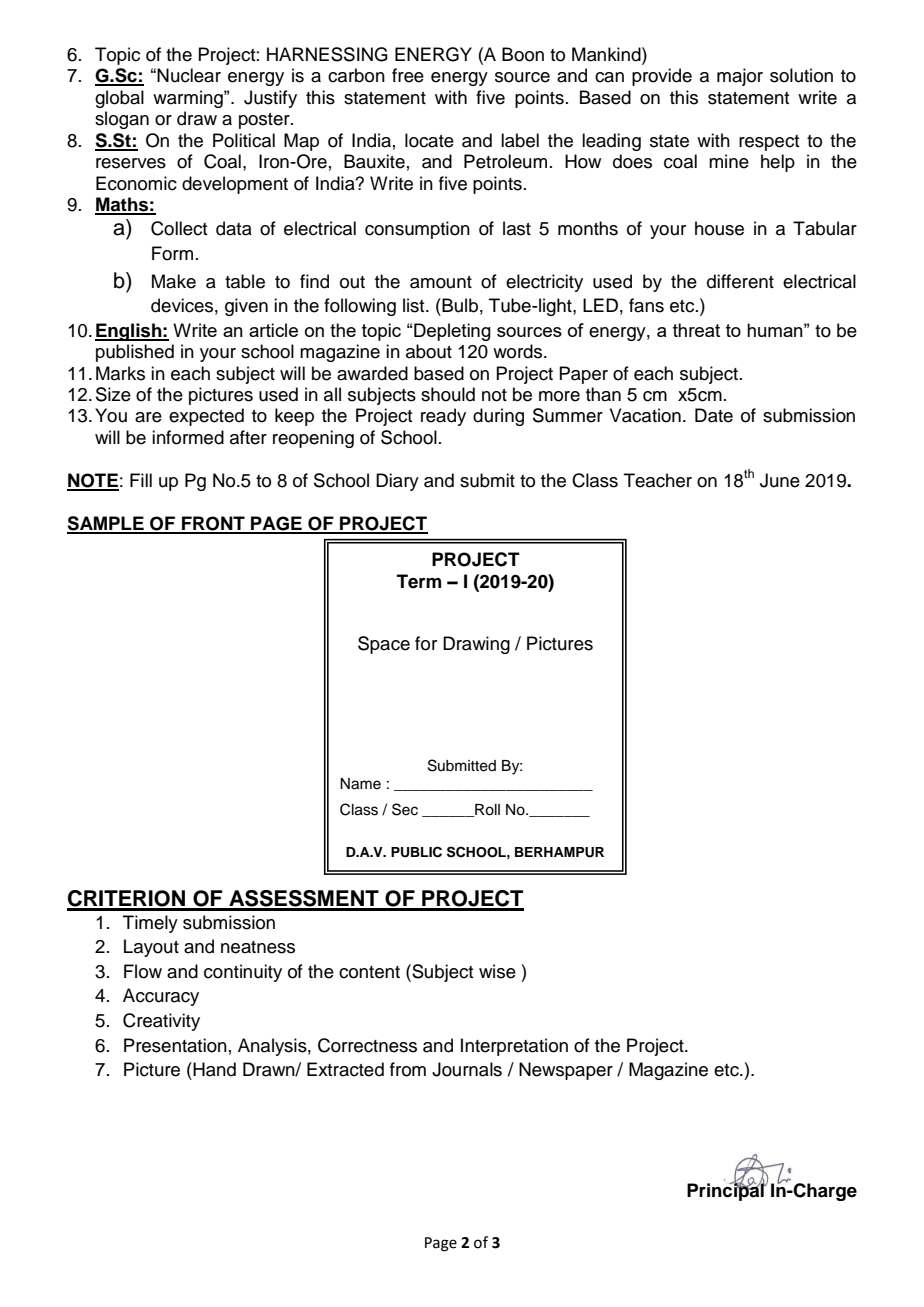 This document has height=1307, width=924. I want to click on Hand, so click(213, 1069).
